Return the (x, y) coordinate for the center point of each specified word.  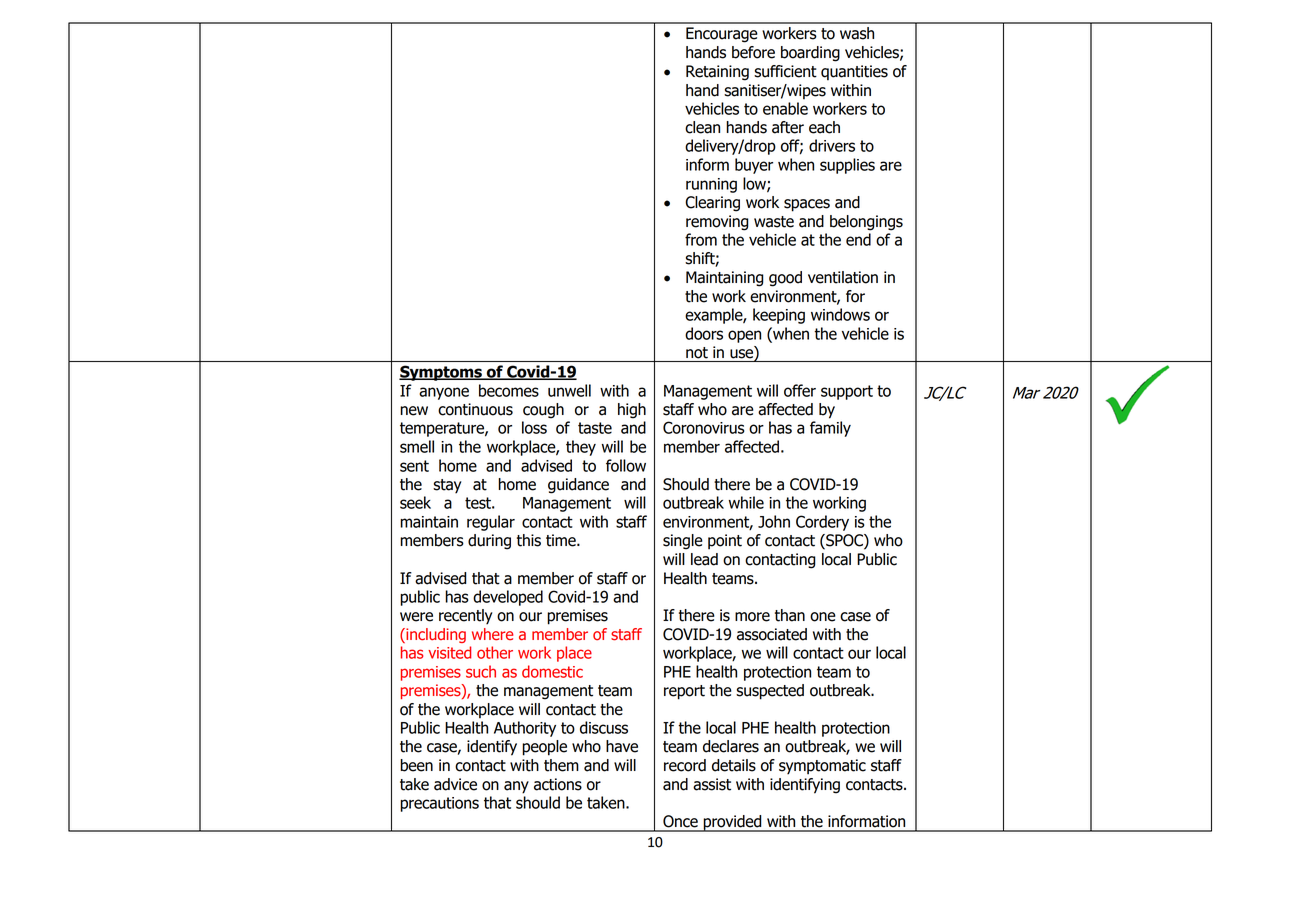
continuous (475, 409)
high (632, 411)
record (685, 765)
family (830, 429)
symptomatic (822, 767)
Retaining (717, 73)
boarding (810, 54)
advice (455, 784)
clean (702, 127)
